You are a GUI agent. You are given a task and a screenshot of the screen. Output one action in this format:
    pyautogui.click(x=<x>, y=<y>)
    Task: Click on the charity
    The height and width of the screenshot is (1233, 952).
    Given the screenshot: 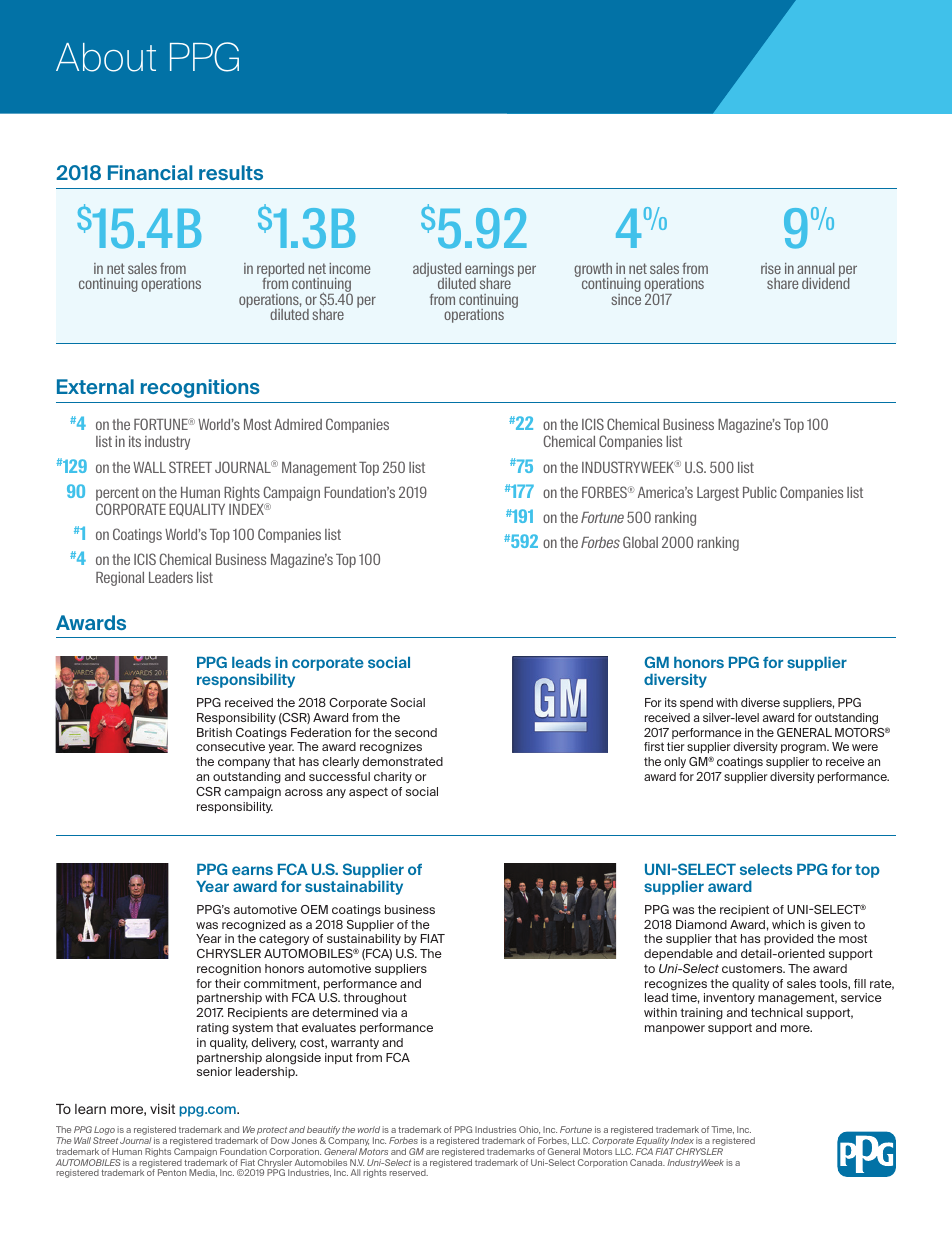 What is the action you would take?
    pyautogui.click(x=393, y=777)
